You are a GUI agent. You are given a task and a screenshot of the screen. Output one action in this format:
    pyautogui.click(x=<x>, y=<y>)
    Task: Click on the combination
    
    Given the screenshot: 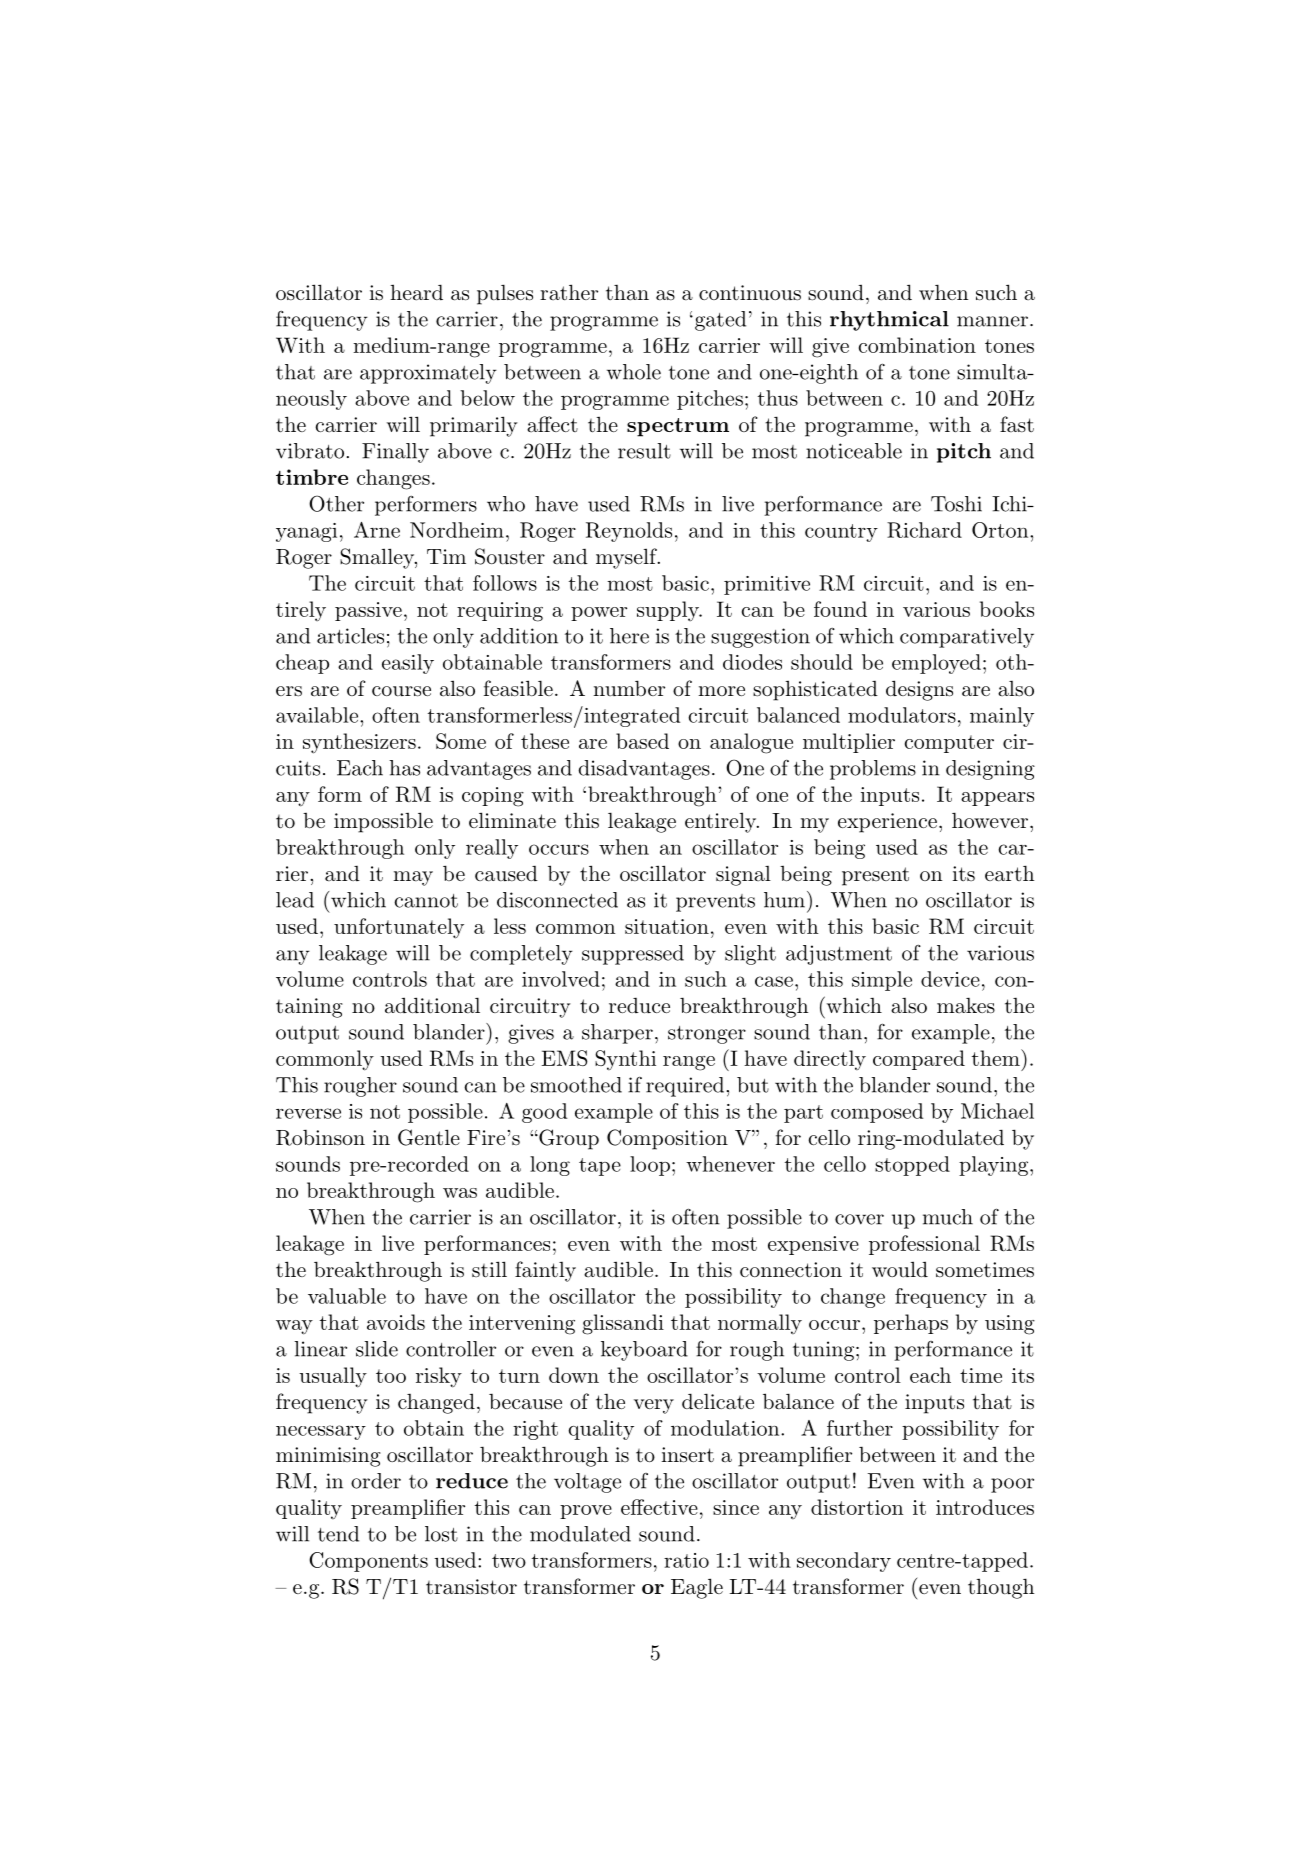 What is the action you would take?
    pyautogui.click(x=917, y=345)
